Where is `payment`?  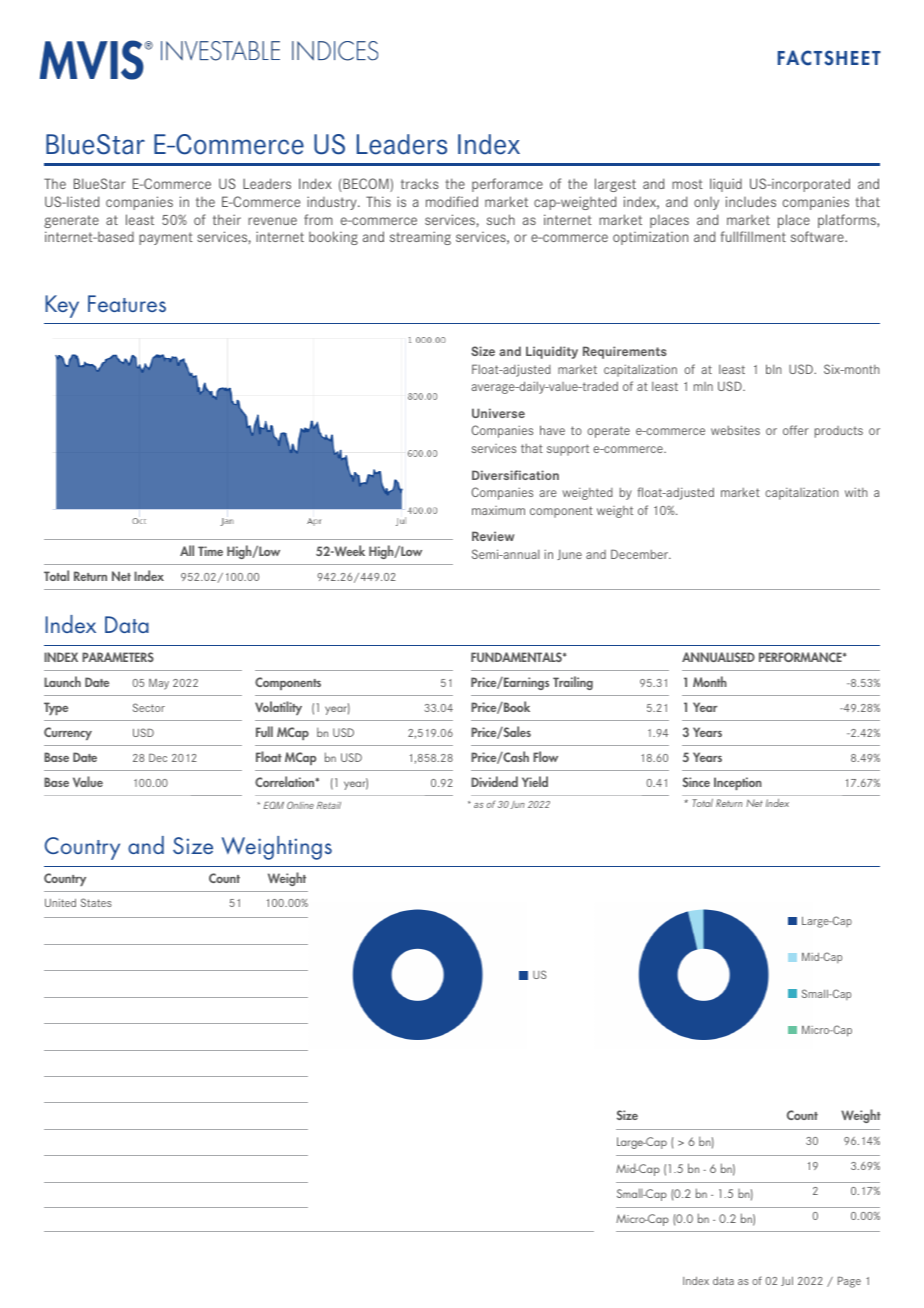 payment is located at coordinates (166, 238).
